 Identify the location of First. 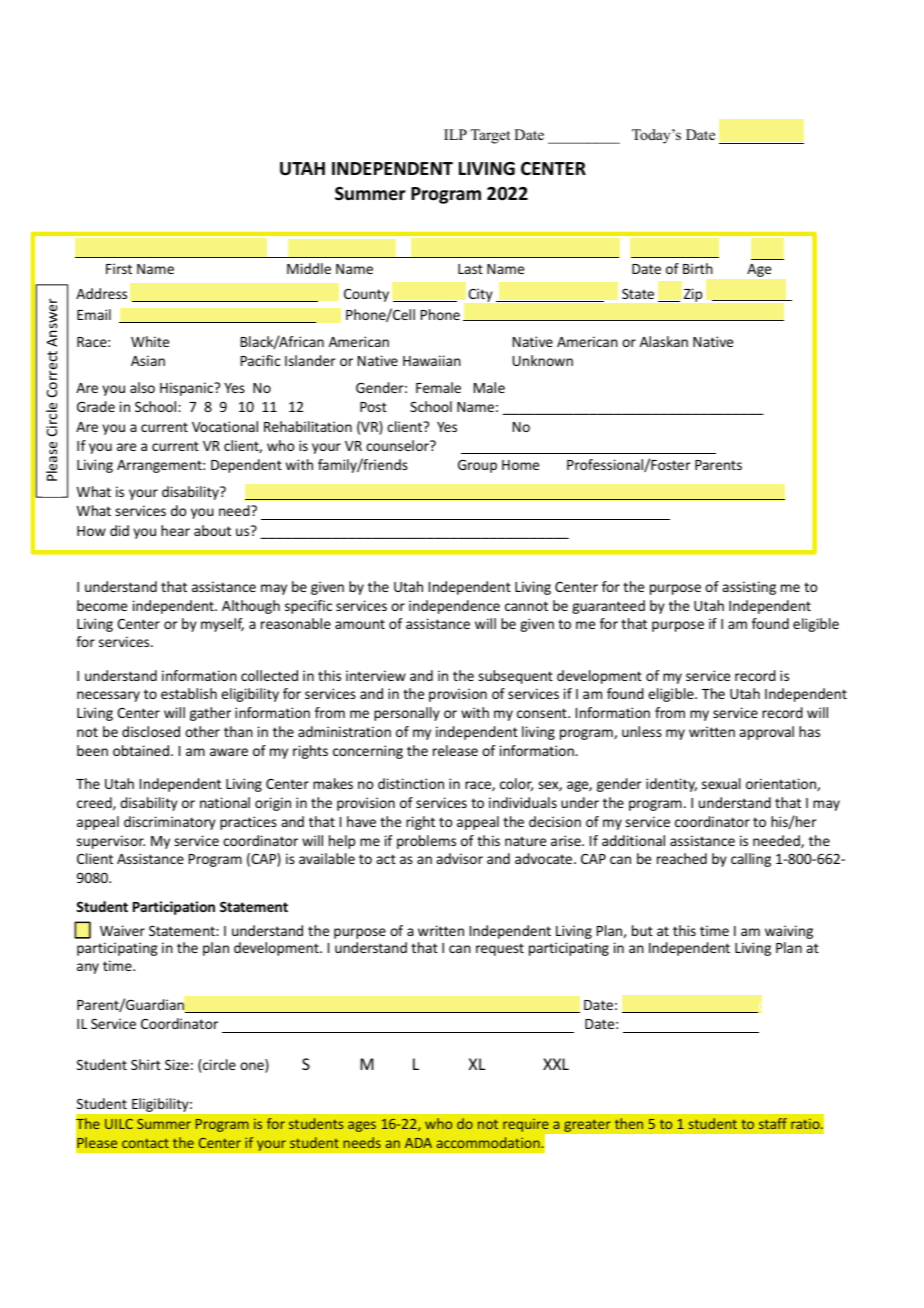
(119, 268).
